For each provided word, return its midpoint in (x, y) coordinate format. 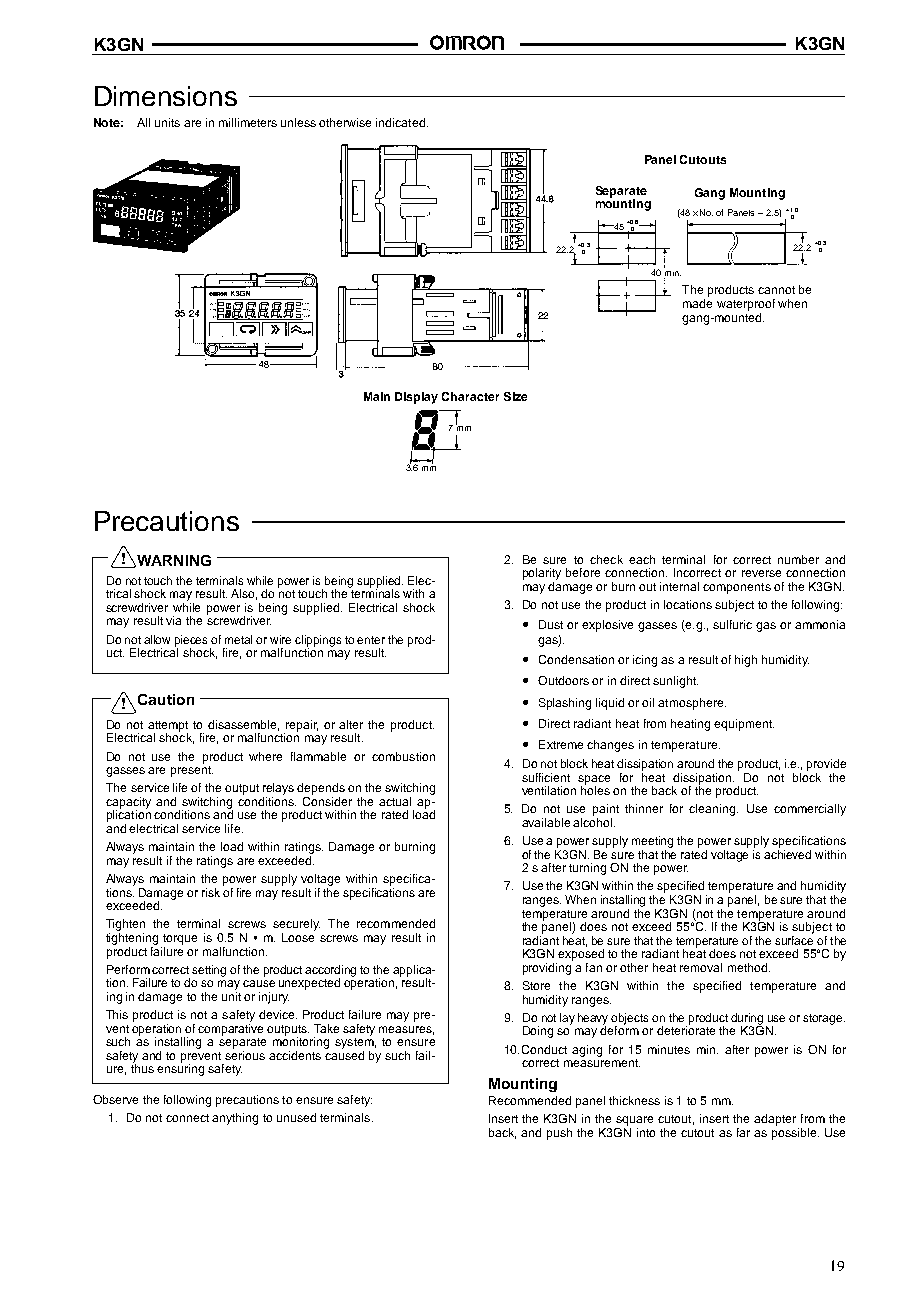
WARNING (173, 561)
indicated (400, 122)
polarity (542, 574)
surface (794, 939)
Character (470, 396)
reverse (761, 573)
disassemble (243, 725)
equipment (744, 725)
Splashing (565, 704)
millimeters (248, 122)
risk (211, 892)
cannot (776, 290)
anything (235, 1119)
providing (547, 969)
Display (416, 398)
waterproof (746, 305)
